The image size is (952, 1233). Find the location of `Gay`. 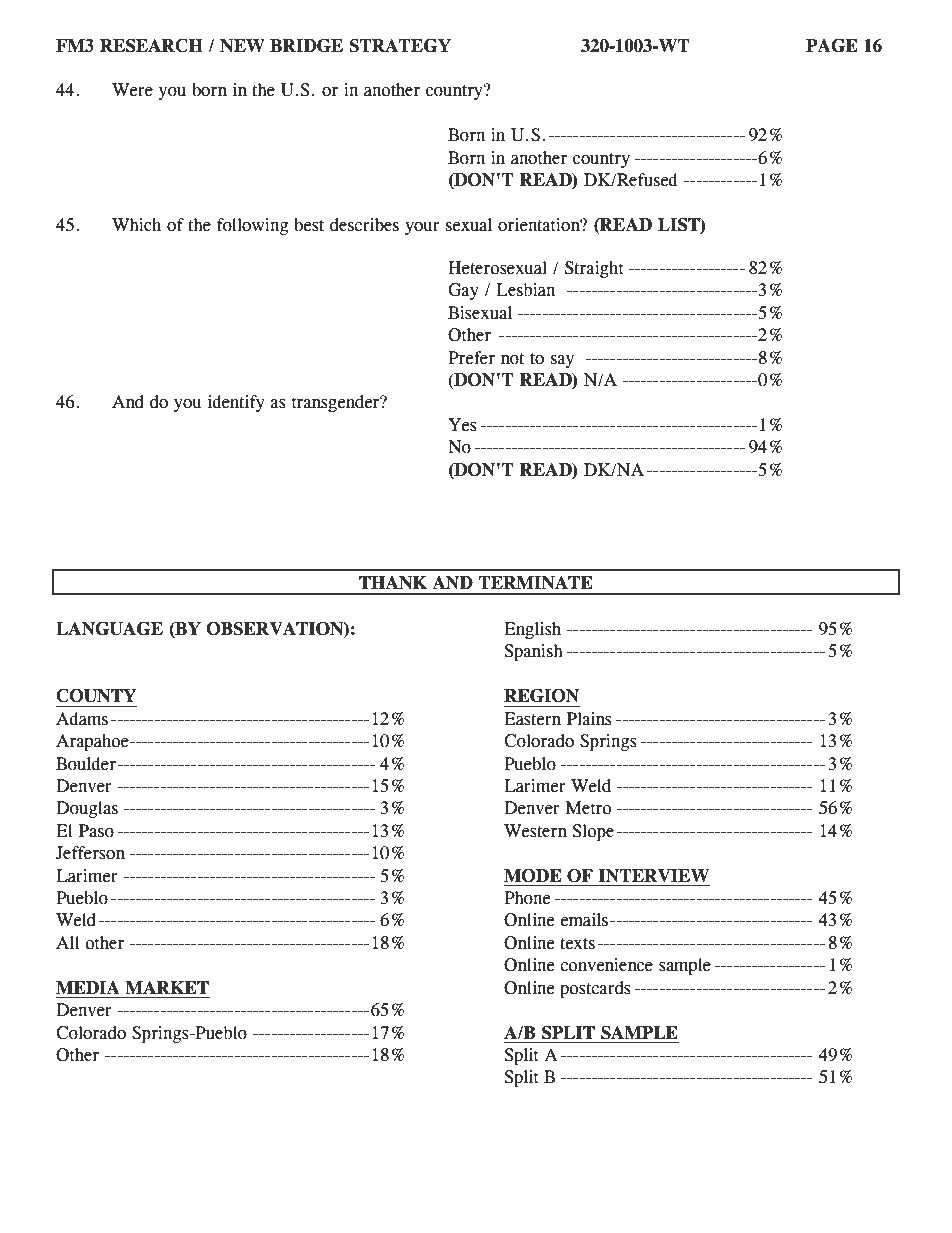

Gay is located at coordinates (463, 291).
